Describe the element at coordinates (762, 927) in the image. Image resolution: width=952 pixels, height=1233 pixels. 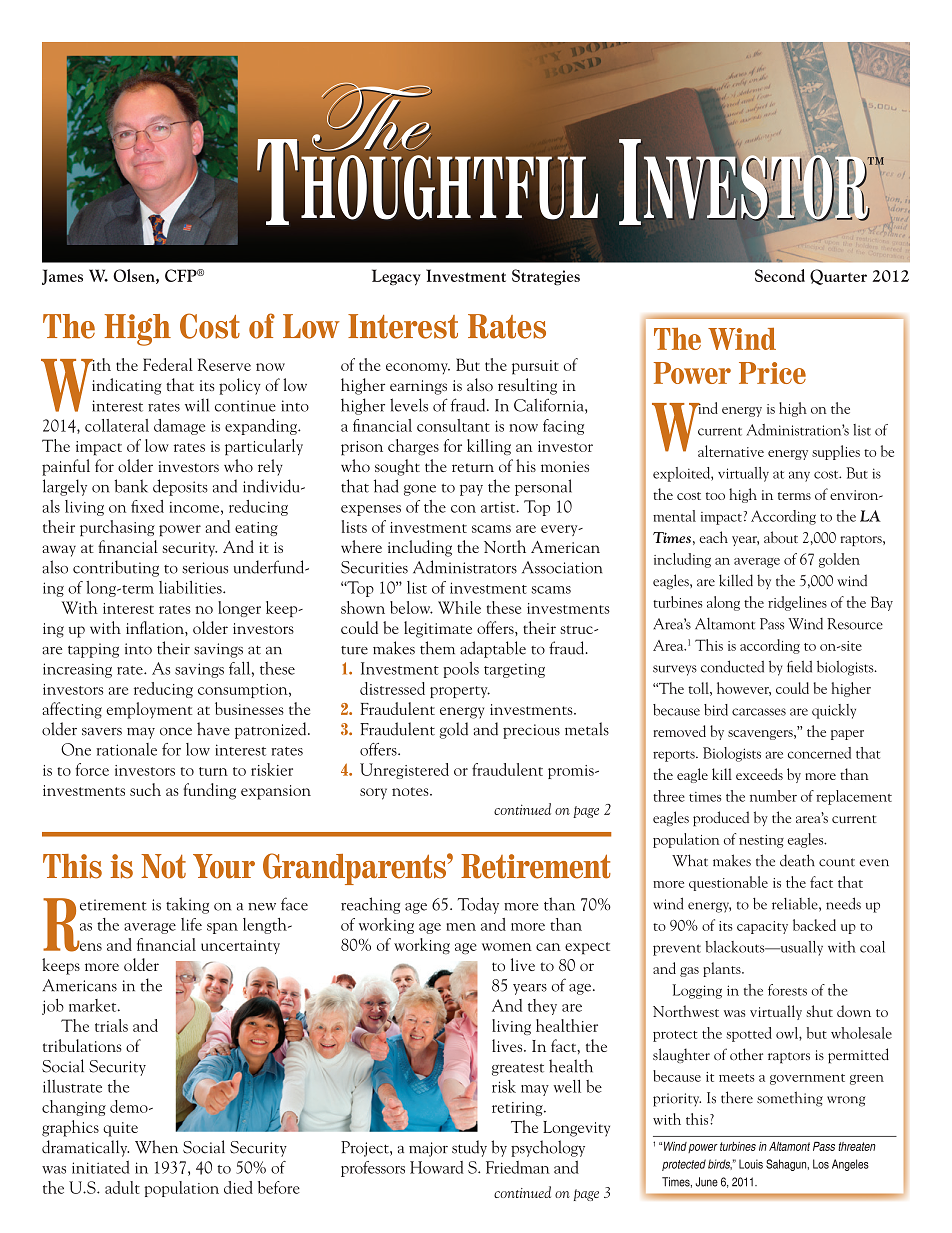
I see `capacity` at that location.
